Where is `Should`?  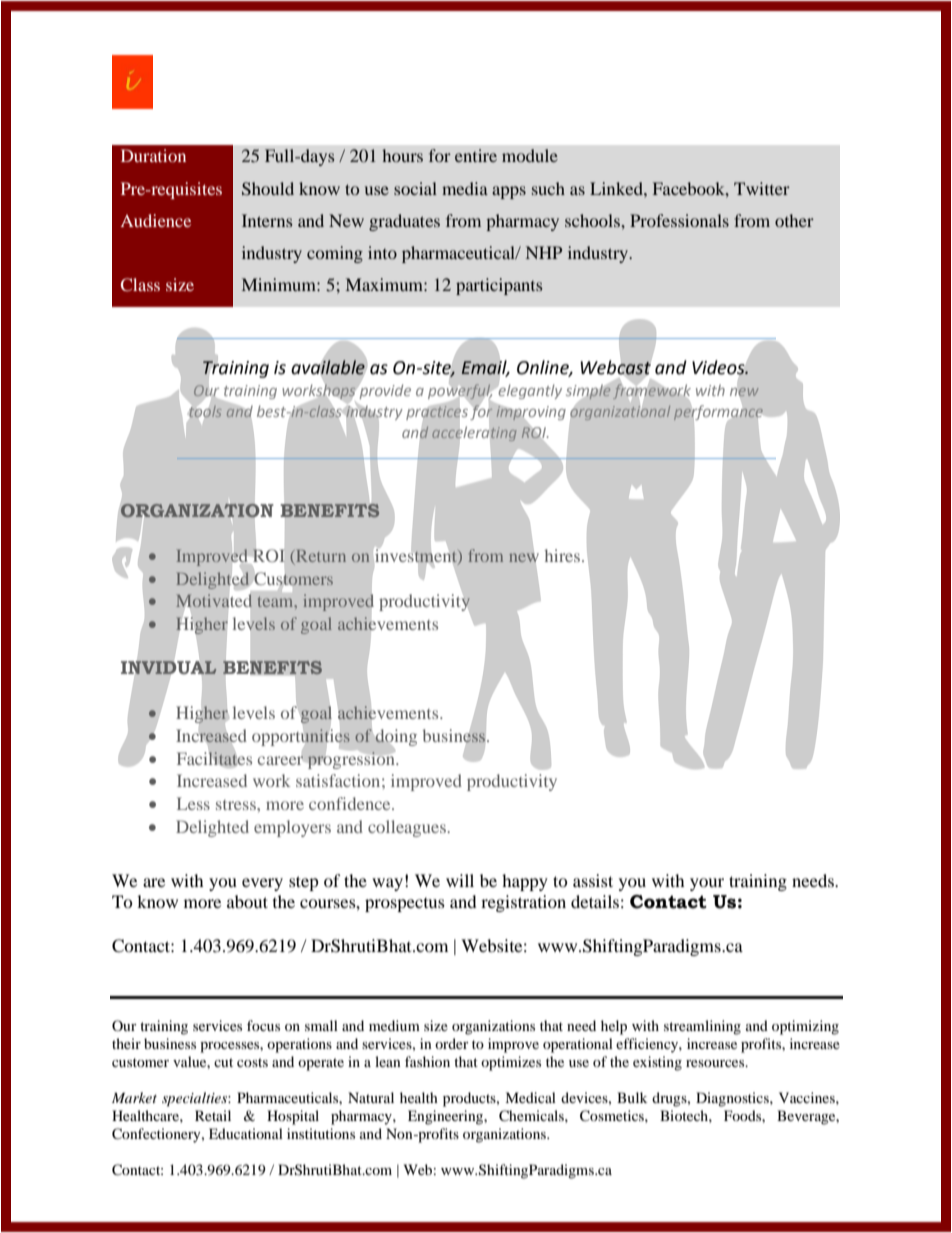
Should is located at coordinates (268, 189).
